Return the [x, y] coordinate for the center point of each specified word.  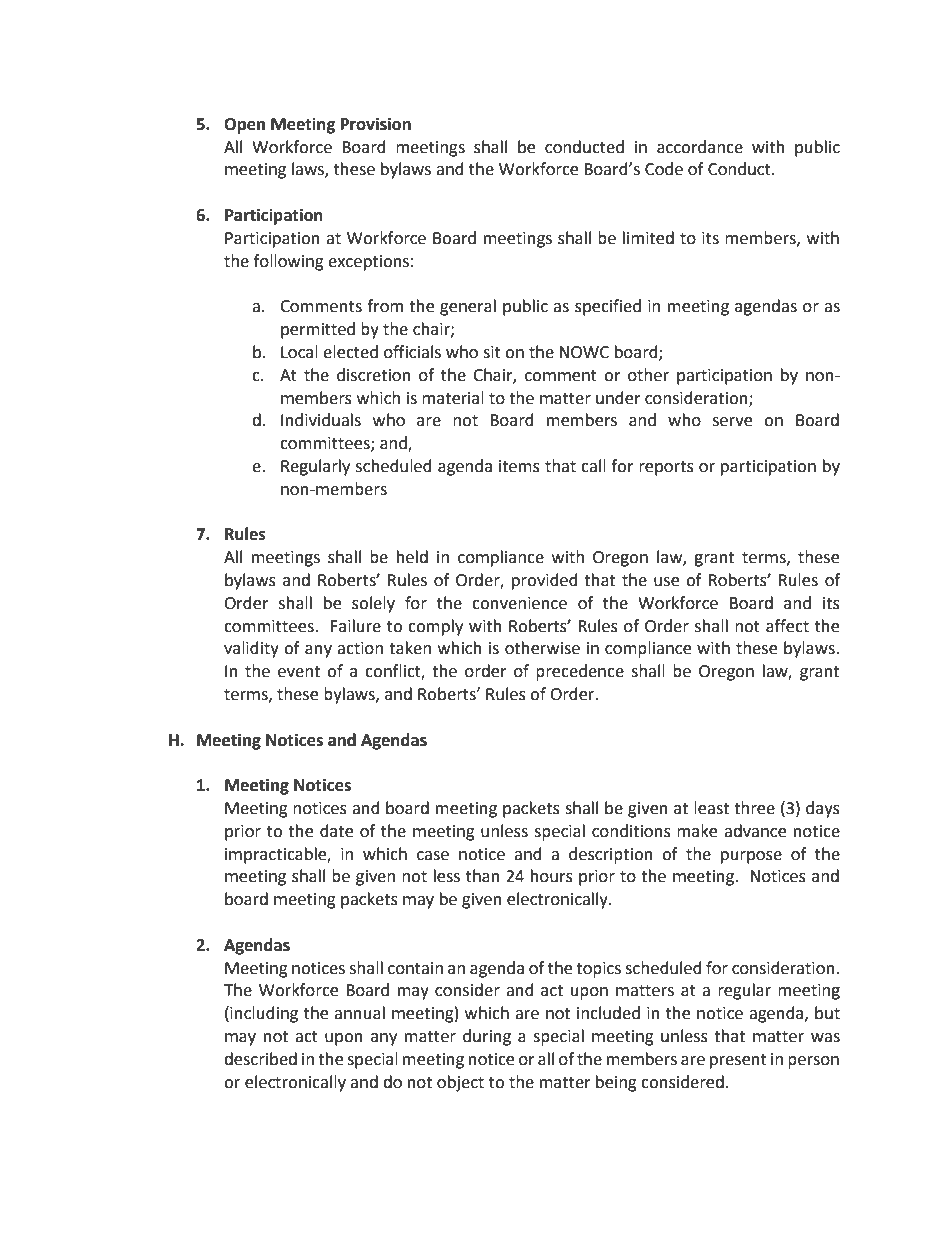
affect [787, 626]
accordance [700, 147]
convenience [519, 603]
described [260, 1059]
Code [664, 169]
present [738, 1061]
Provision [376, 124]
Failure [356, 626]
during [487, 1037]
